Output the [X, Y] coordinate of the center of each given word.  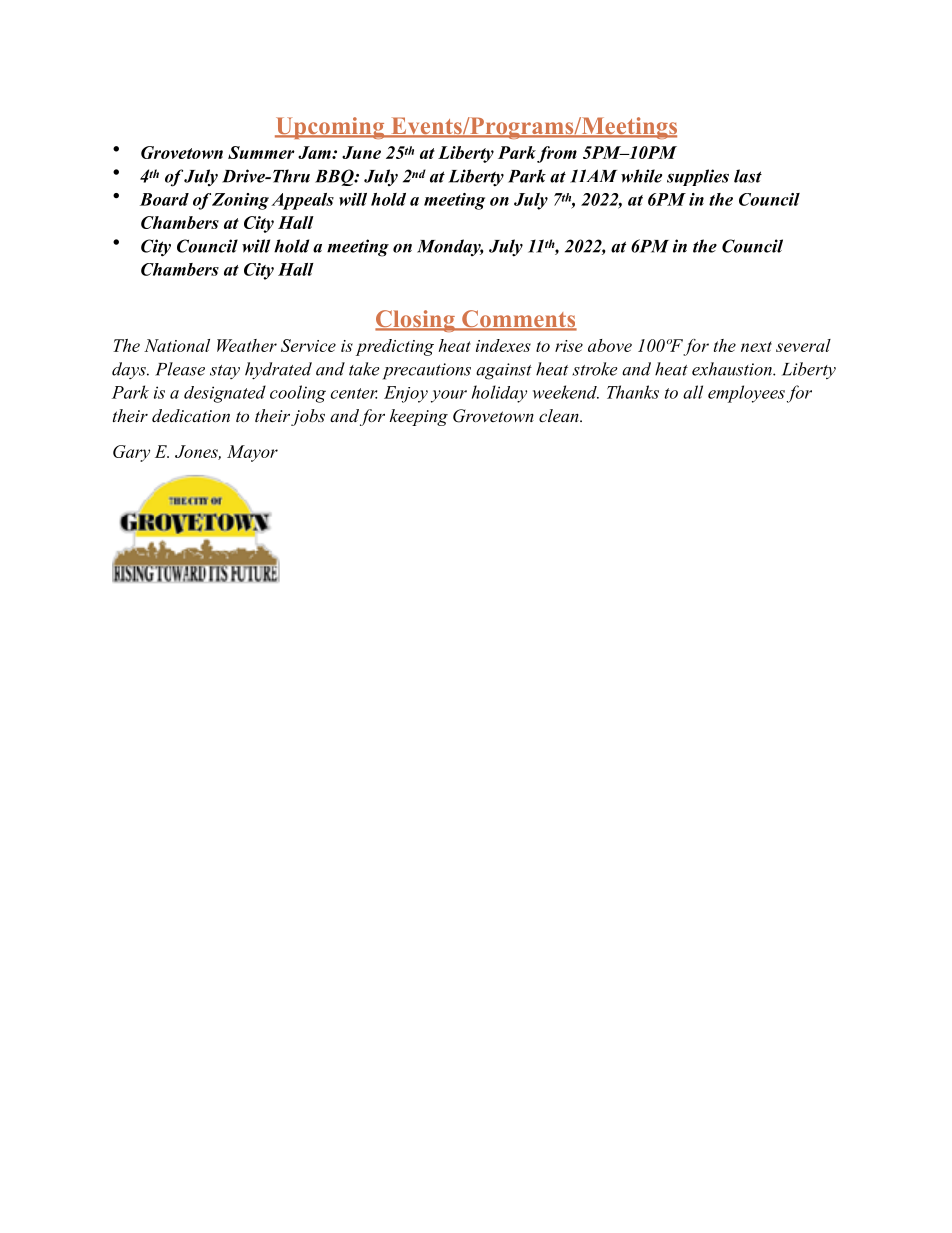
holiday [499, 394]
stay [225, 372]
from [557, 154]
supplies [698, 177]
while [641, 176]
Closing [416, 321]
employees [746, 394]
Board [164, 199]
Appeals [302, 201]
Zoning [240, 201]
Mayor [252, 453]
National [177, 345]
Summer [261, 152]
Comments [518, 320]
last [748, 176]
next [756, 346]
